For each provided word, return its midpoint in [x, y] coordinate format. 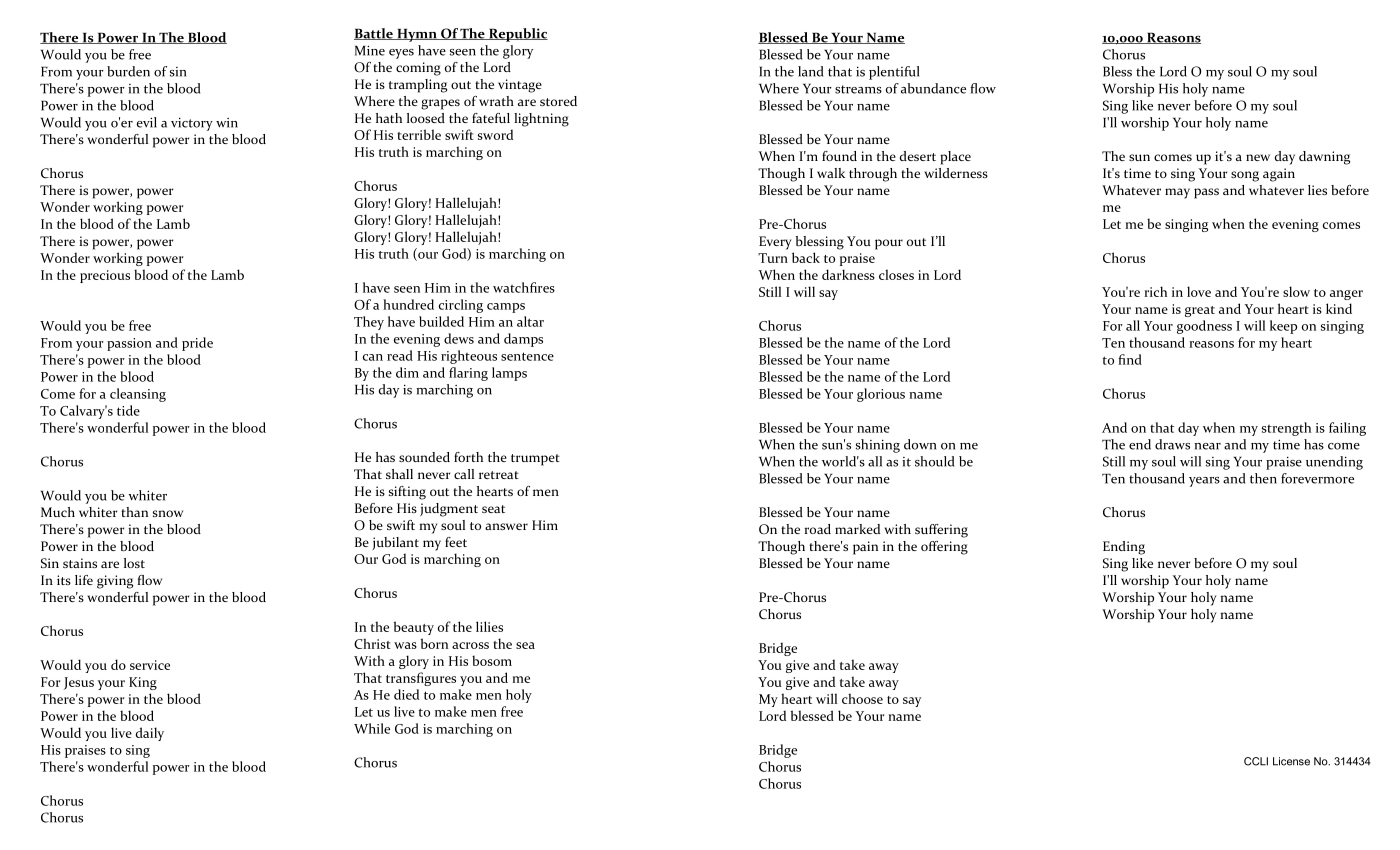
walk [831, 173]
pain [865, 548]
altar [530, 321]
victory [192, 124]
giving [115, 582]
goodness [1204, 327]
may [1177, 193]
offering [944, 548]
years [1204, 482]
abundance [933, 88]
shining [878, 446]
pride [197, 344]
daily [150, 734]
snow [168, 513]
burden [128, 71]
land [810, 71]
